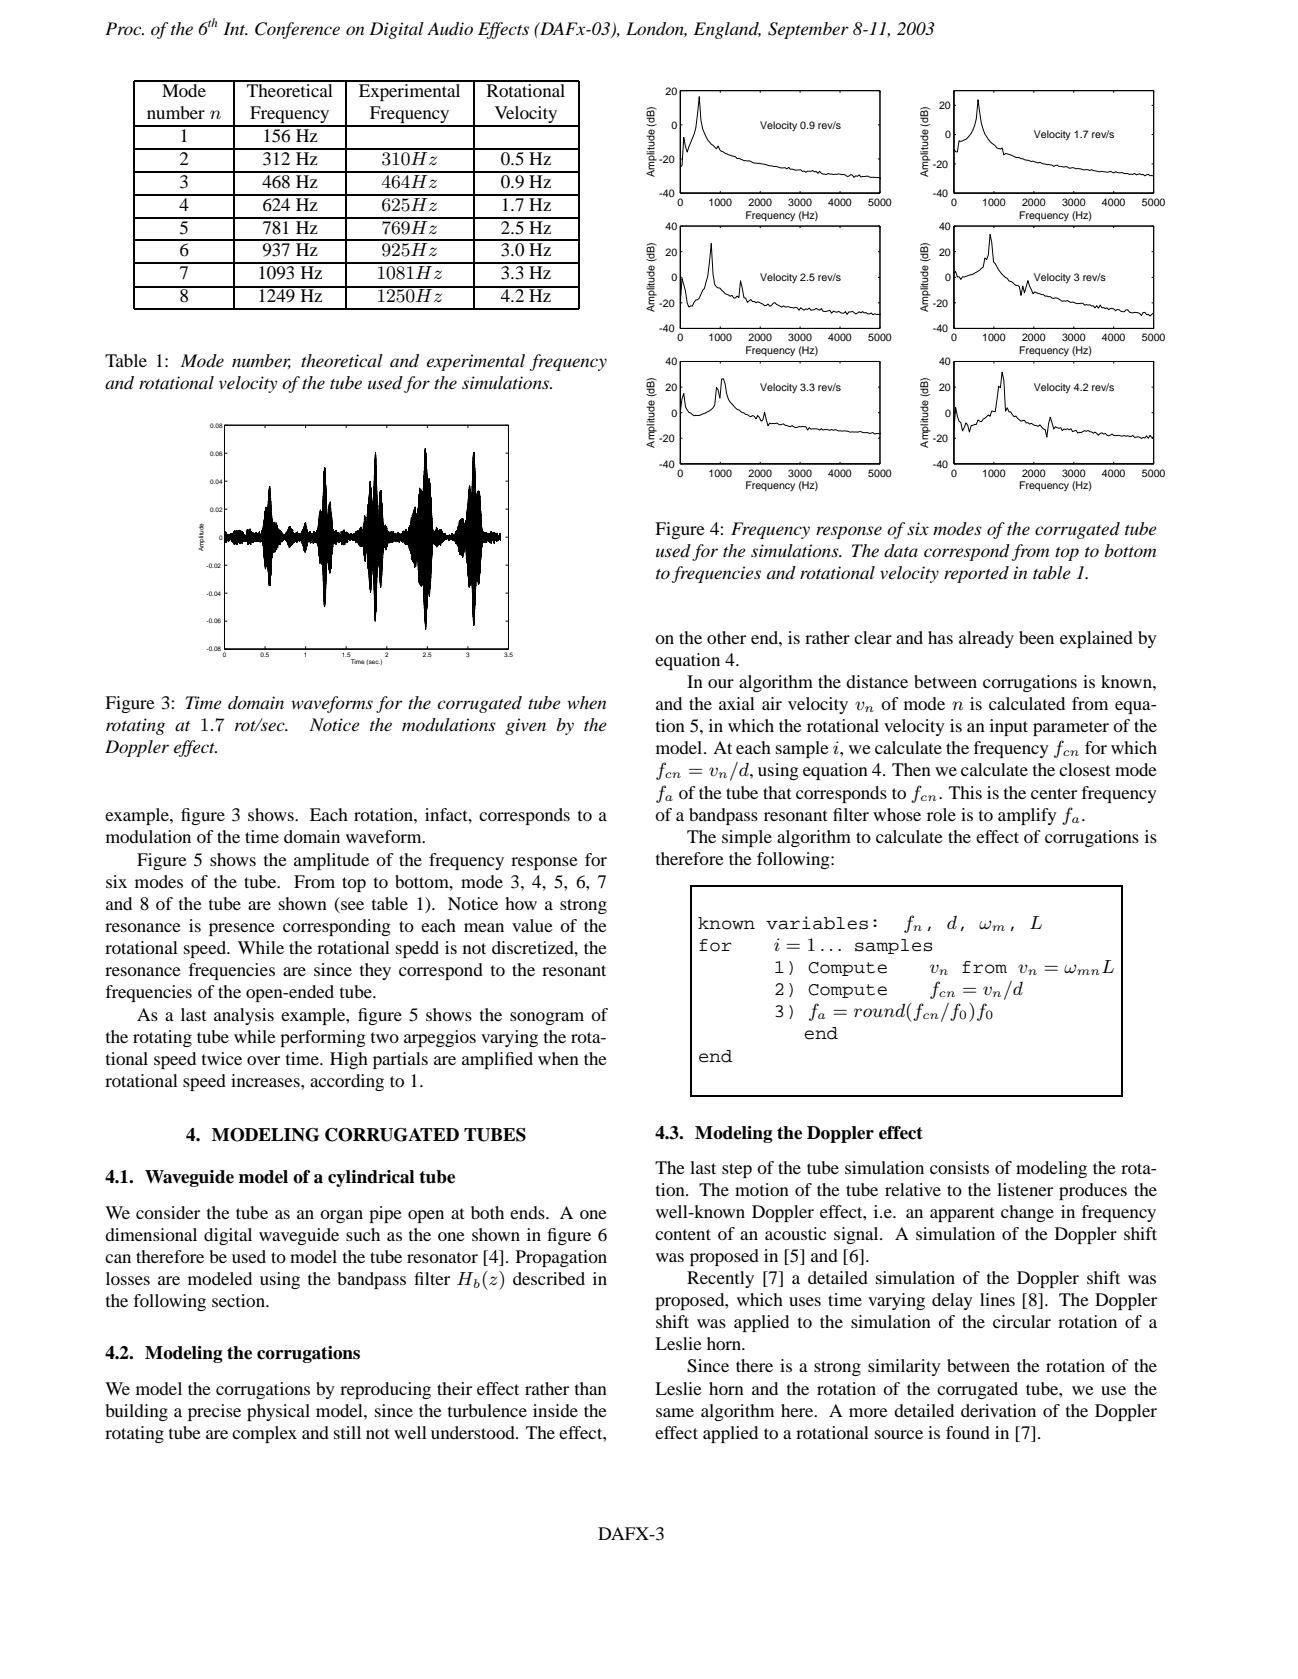 This screenshot has width=1298, height=1679. Describe the element at coordinates (591, 1388) in the screenshot. I see `than` at that location.
